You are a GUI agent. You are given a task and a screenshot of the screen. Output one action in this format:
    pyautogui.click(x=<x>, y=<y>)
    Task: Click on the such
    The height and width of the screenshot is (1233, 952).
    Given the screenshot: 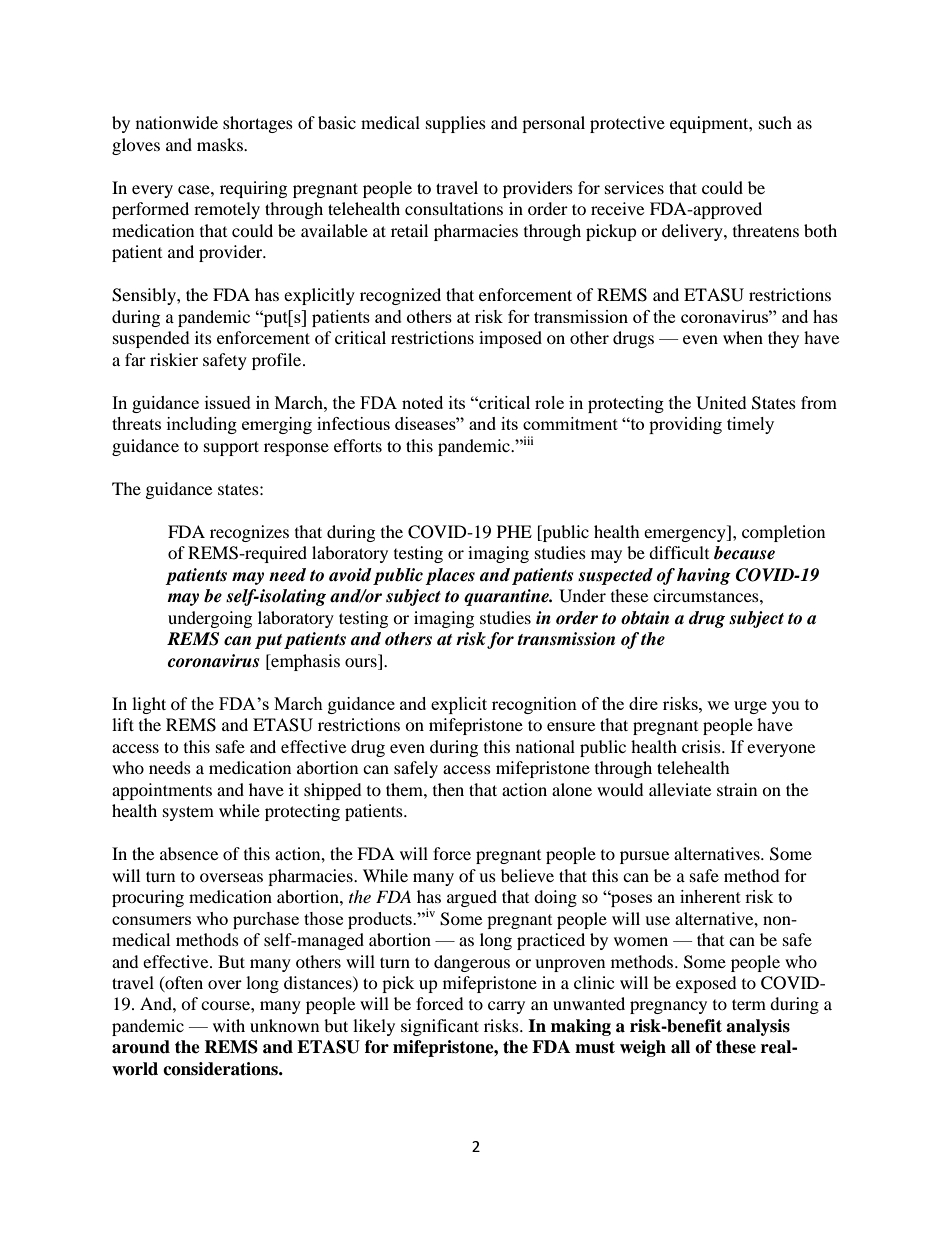 What is the action you would take?
    pyautogui.click(x=775, y=122)
